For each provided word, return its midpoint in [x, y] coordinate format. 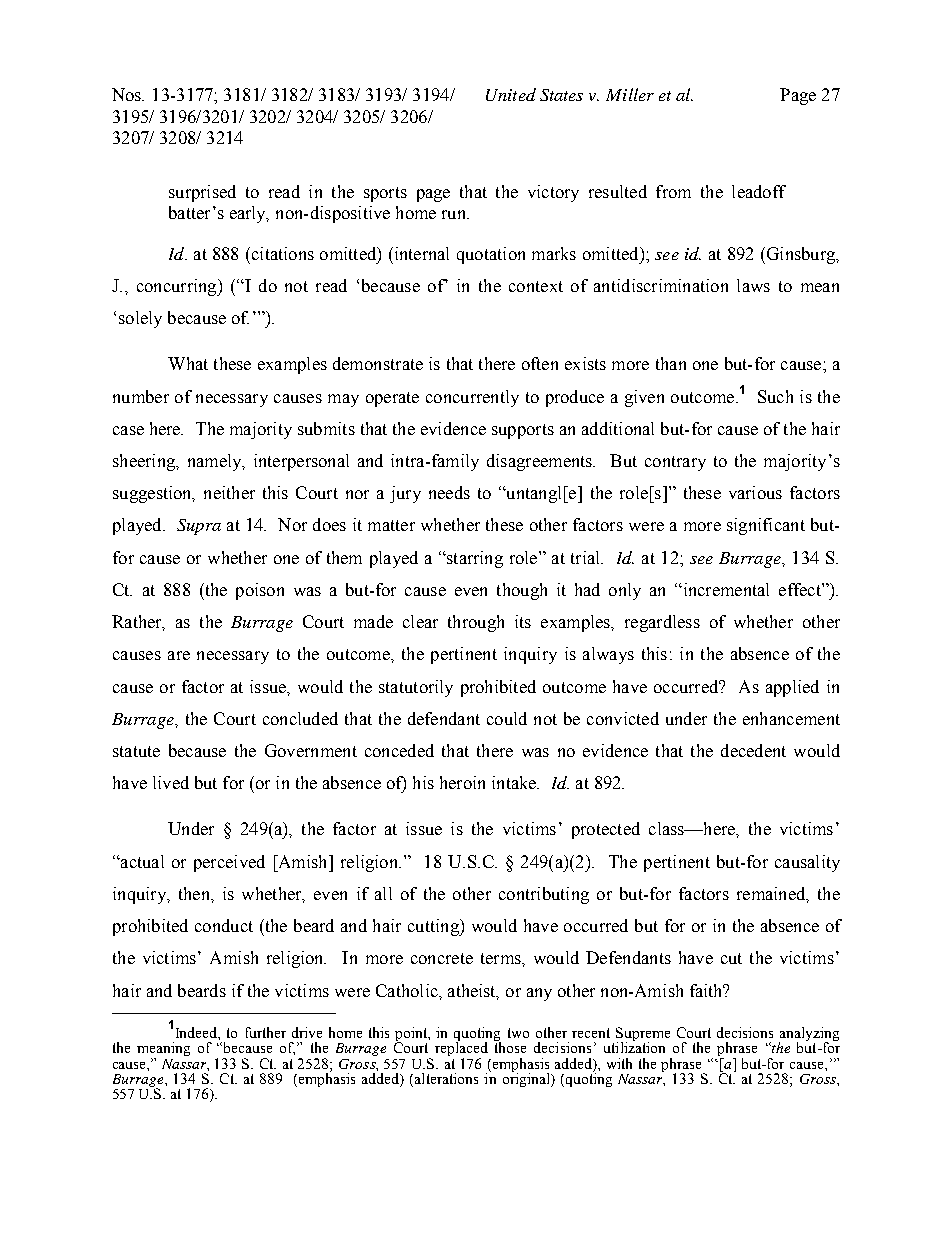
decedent [753, 750]
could [507, 718]
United [511, 94]
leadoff [759, 191]
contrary [675, 463]
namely [216, 462]
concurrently [472, 398]
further [266, 1032]
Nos [128, 94]
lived [171, 782]
